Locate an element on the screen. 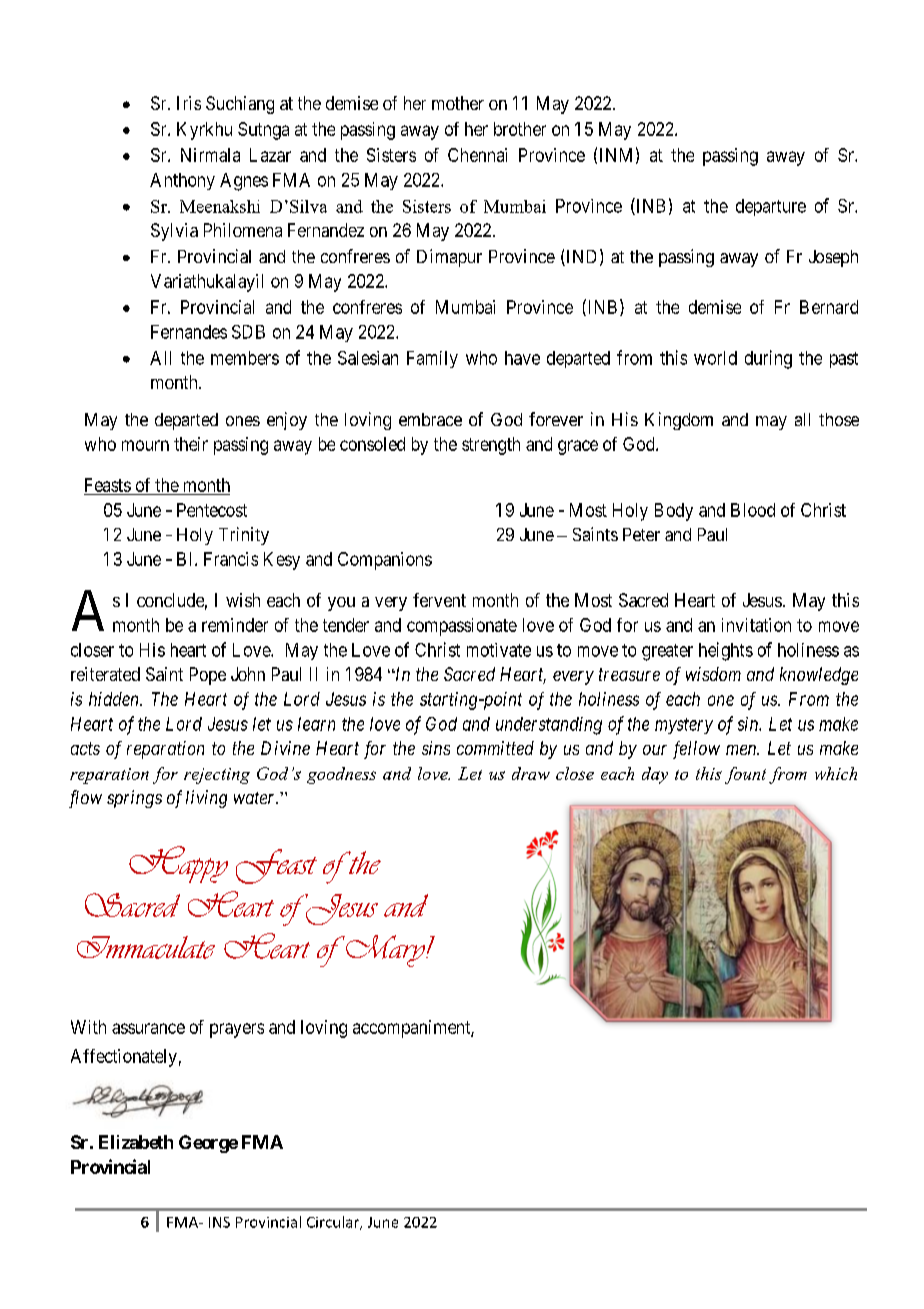 Image resolution: width=924 pixels, height=1309 pixels. Pope is located at coordinates (208, 676).
